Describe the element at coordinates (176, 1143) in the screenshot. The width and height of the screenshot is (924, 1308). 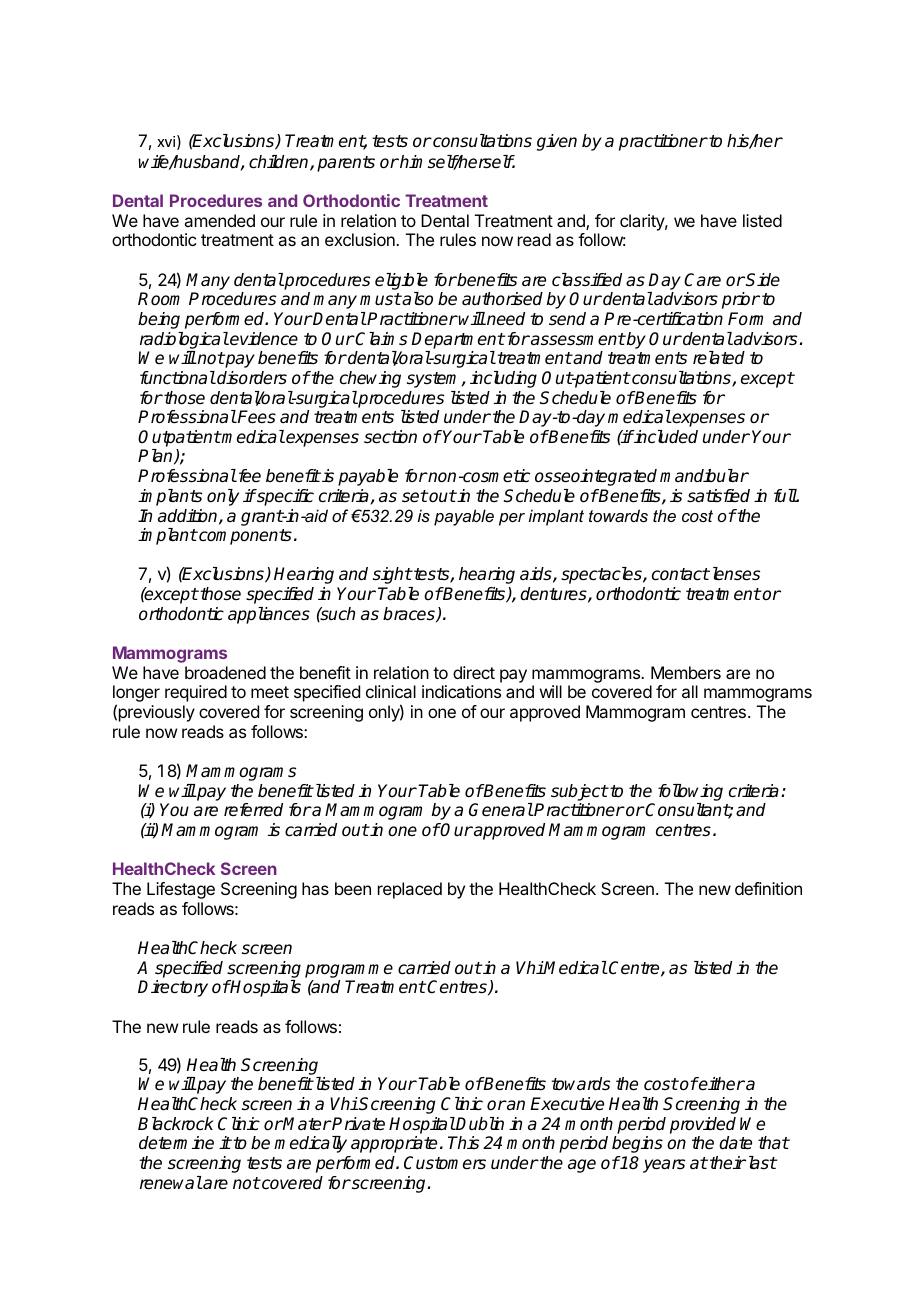
I see `determine` at that location.
